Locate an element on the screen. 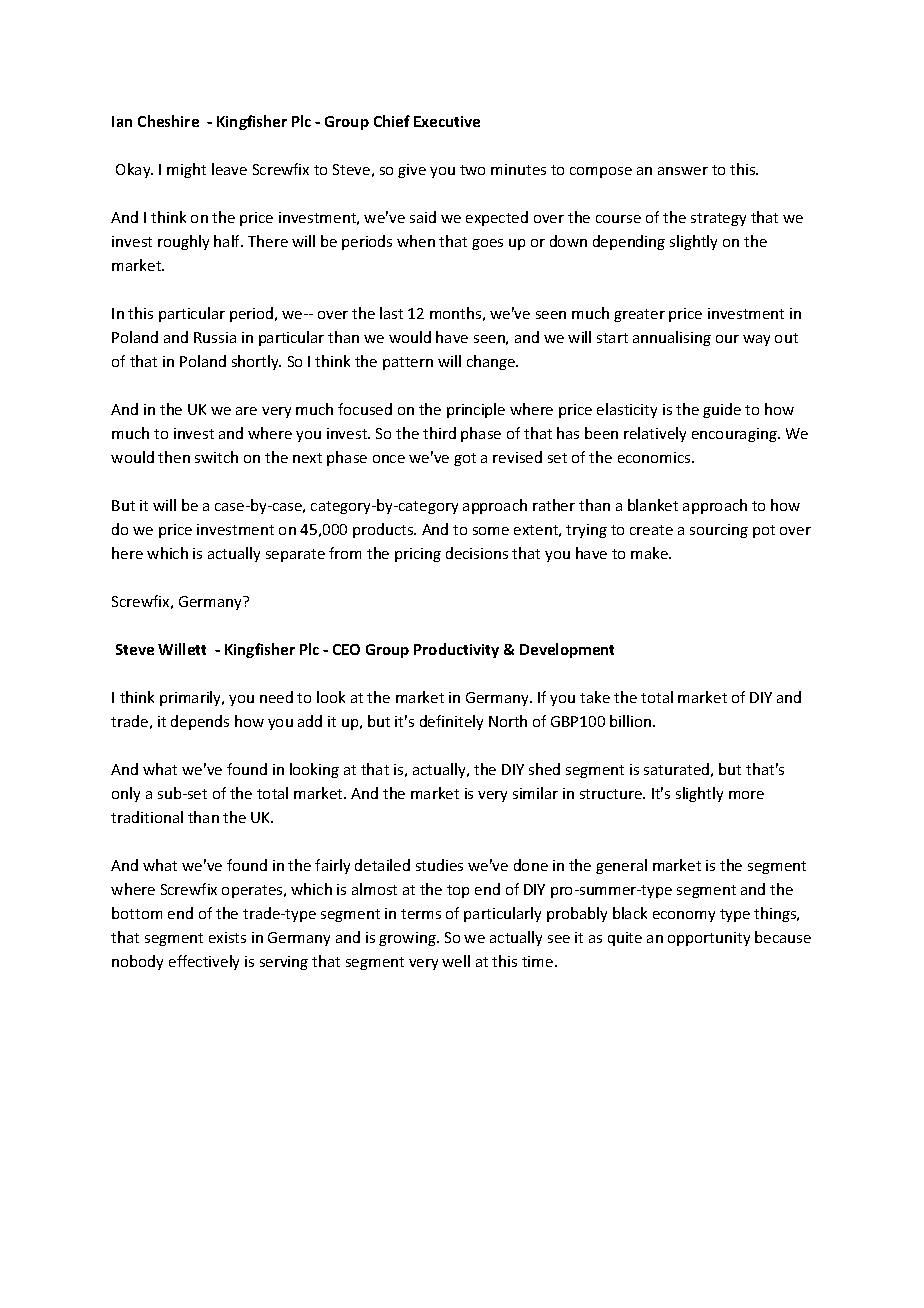 This screenshot has height=1308, width=924. exists is located at coordinates (227, 937).
